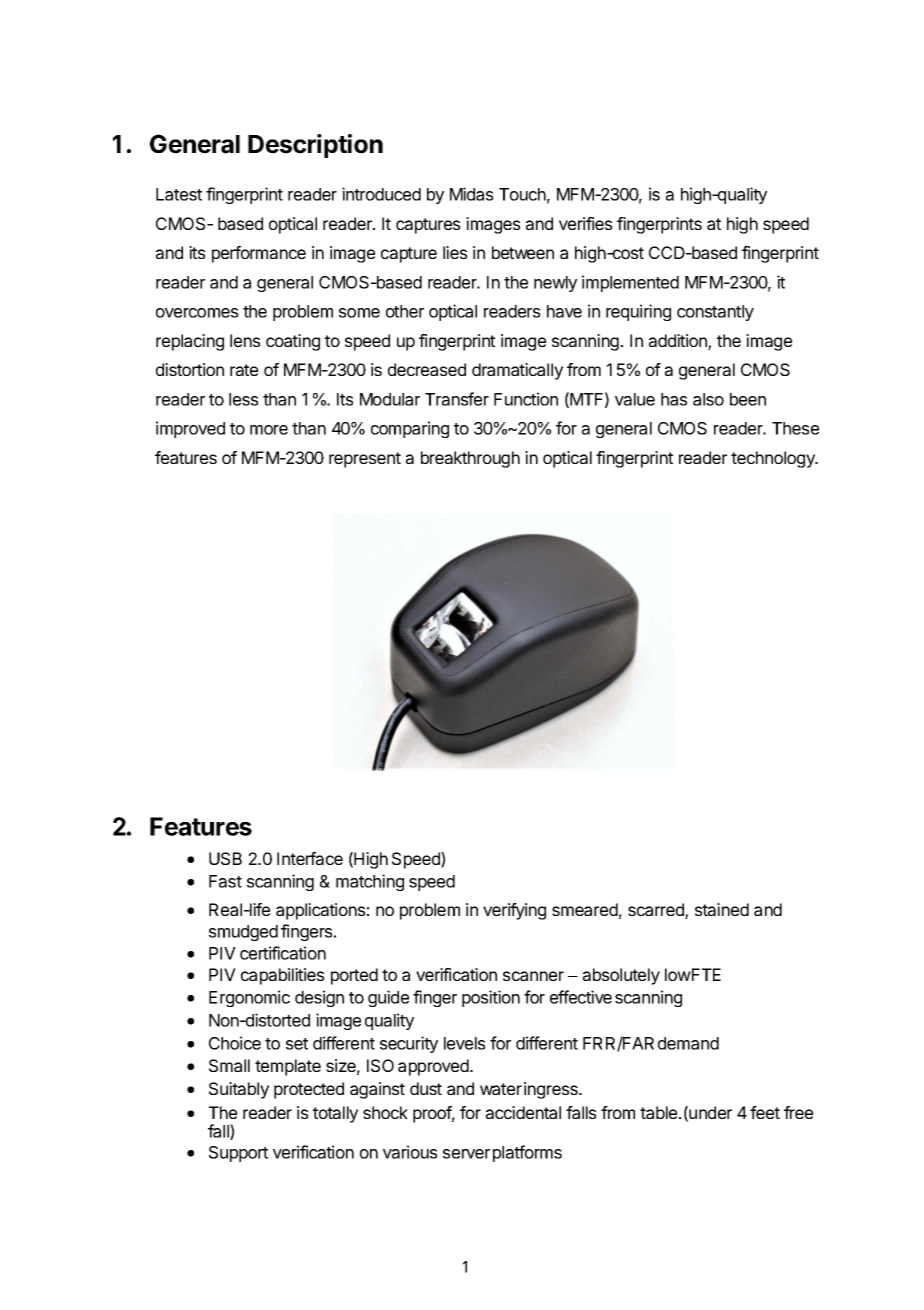 Image resolution: width=924 pixels, height=1310 pixels. What do you see at coordinates (765, 1112) in the screenshot?
I see `feet` at bounding box center [765, 1112].
